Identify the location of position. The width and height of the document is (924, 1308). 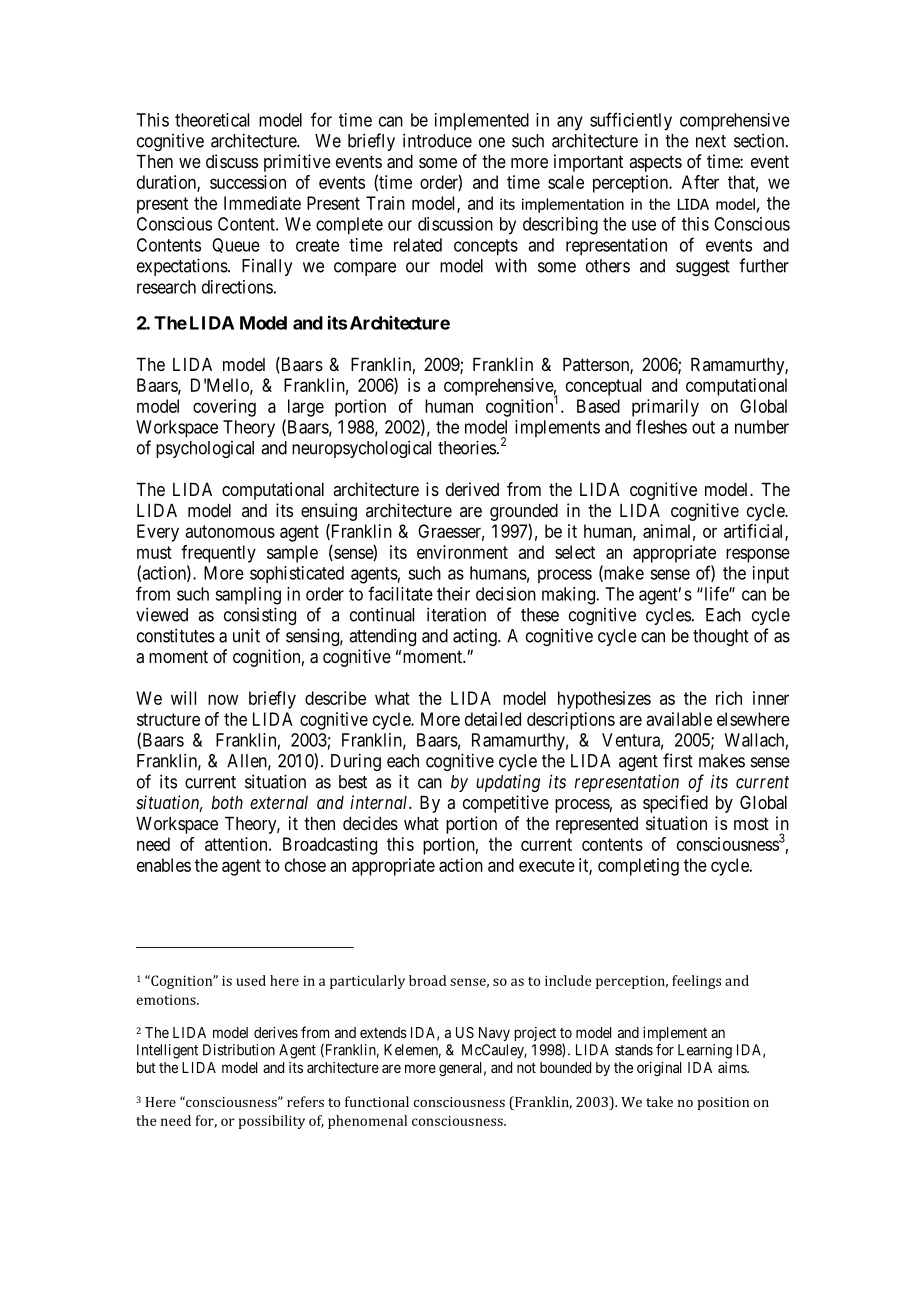
(723, 1103).
